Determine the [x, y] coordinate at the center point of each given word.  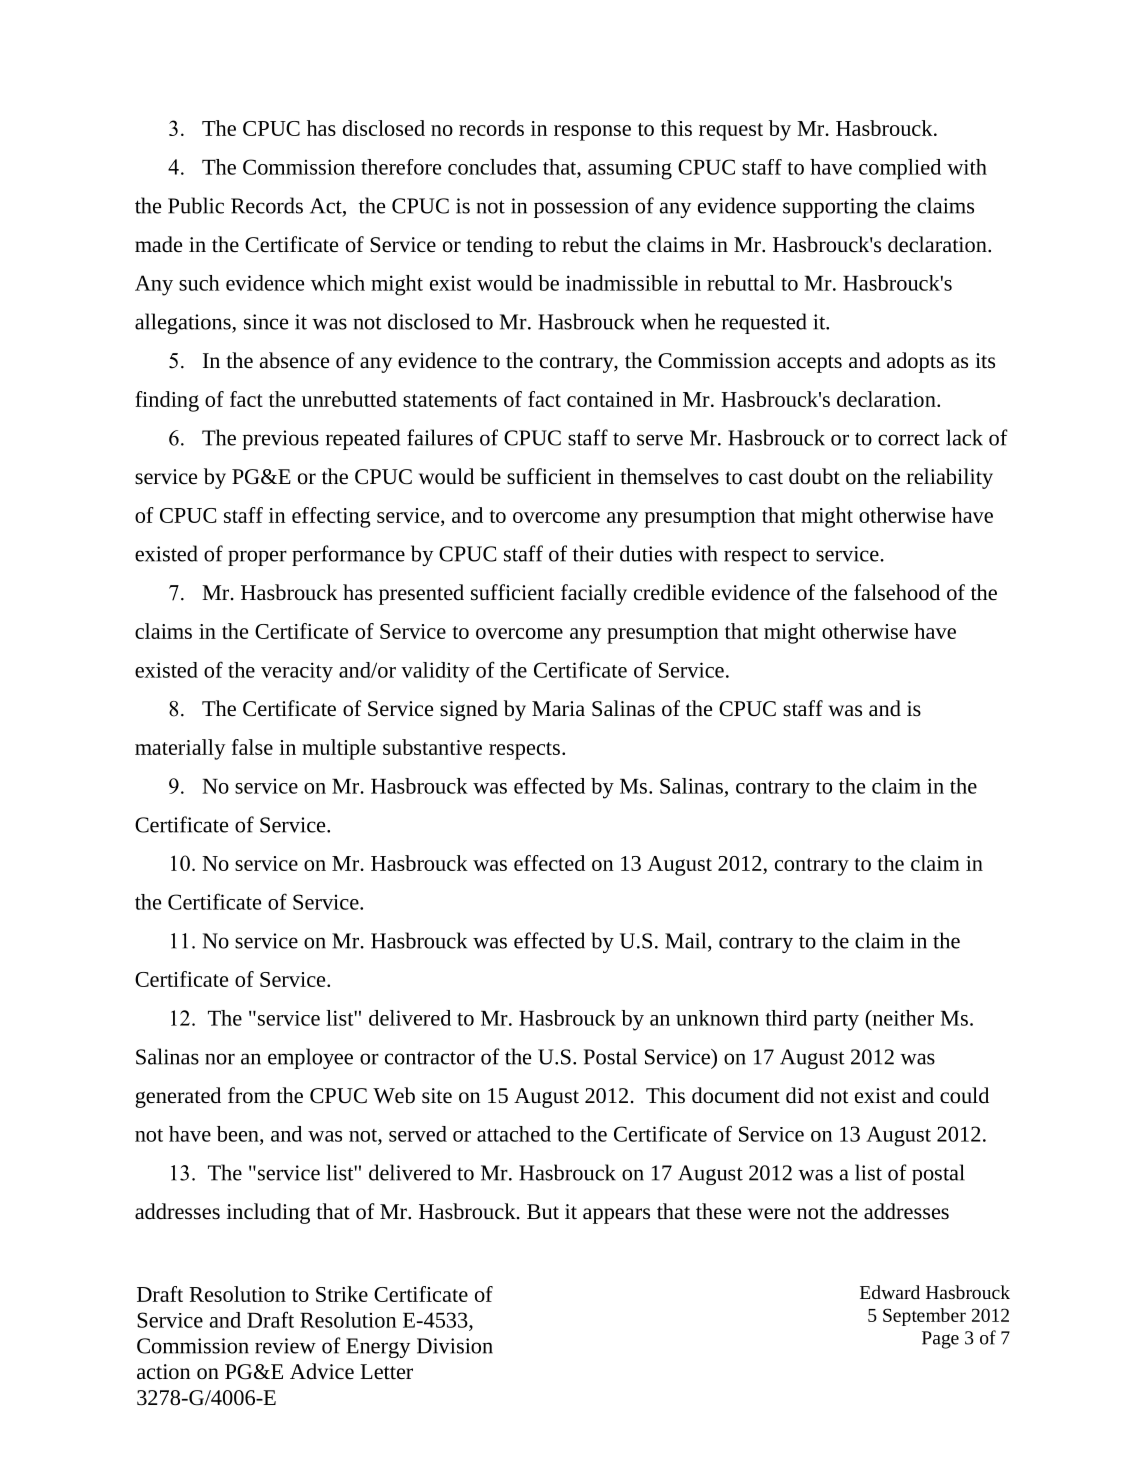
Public [196, 205]
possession [581, 208]
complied [900, 169]
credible [669, 592]
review [285, 1346]
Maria [558, 708]
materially [180, 749]
